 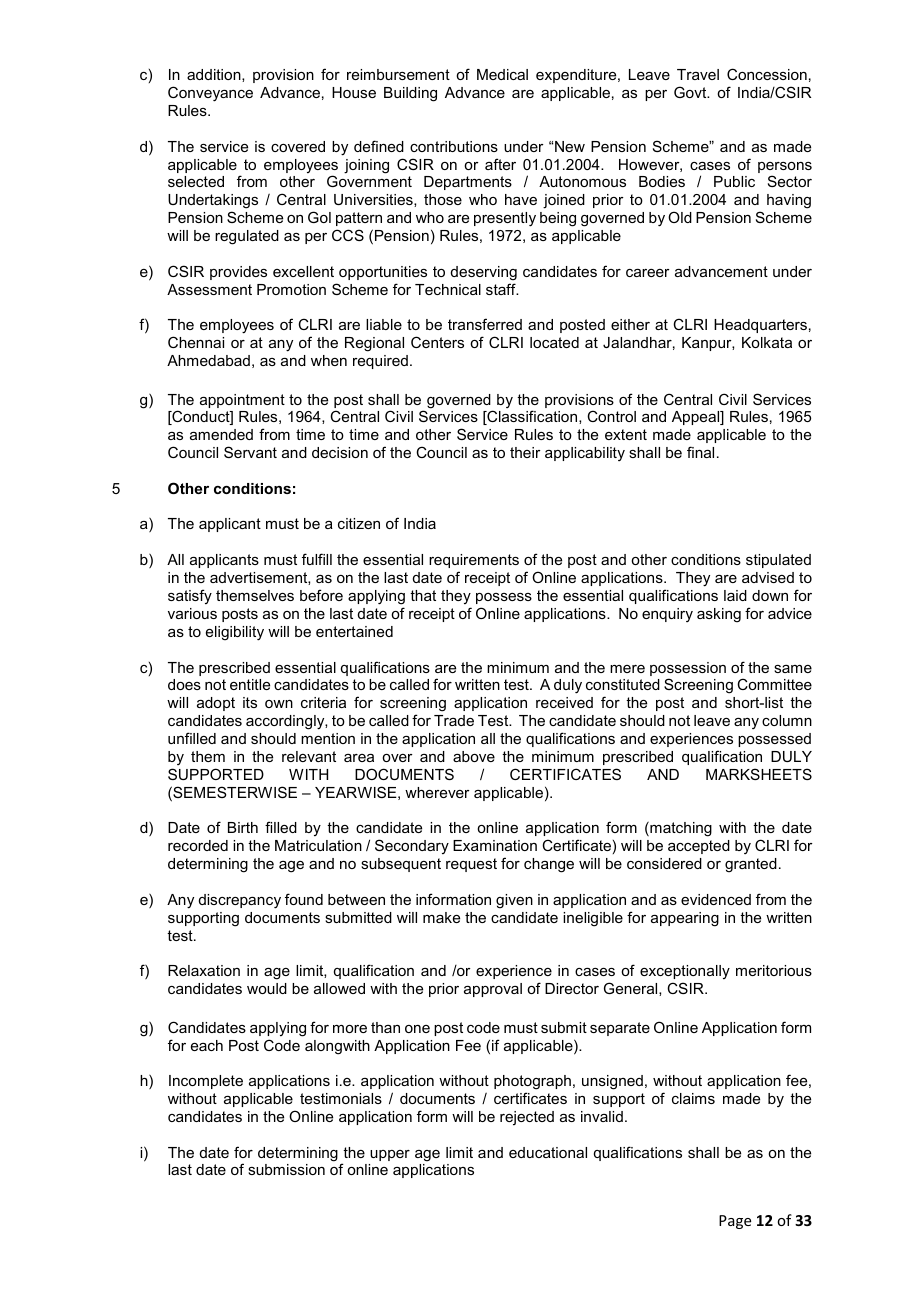 What do you see at coordinates (719, 615) in the image?
I see `asking` at bounding box center [719, 615].
